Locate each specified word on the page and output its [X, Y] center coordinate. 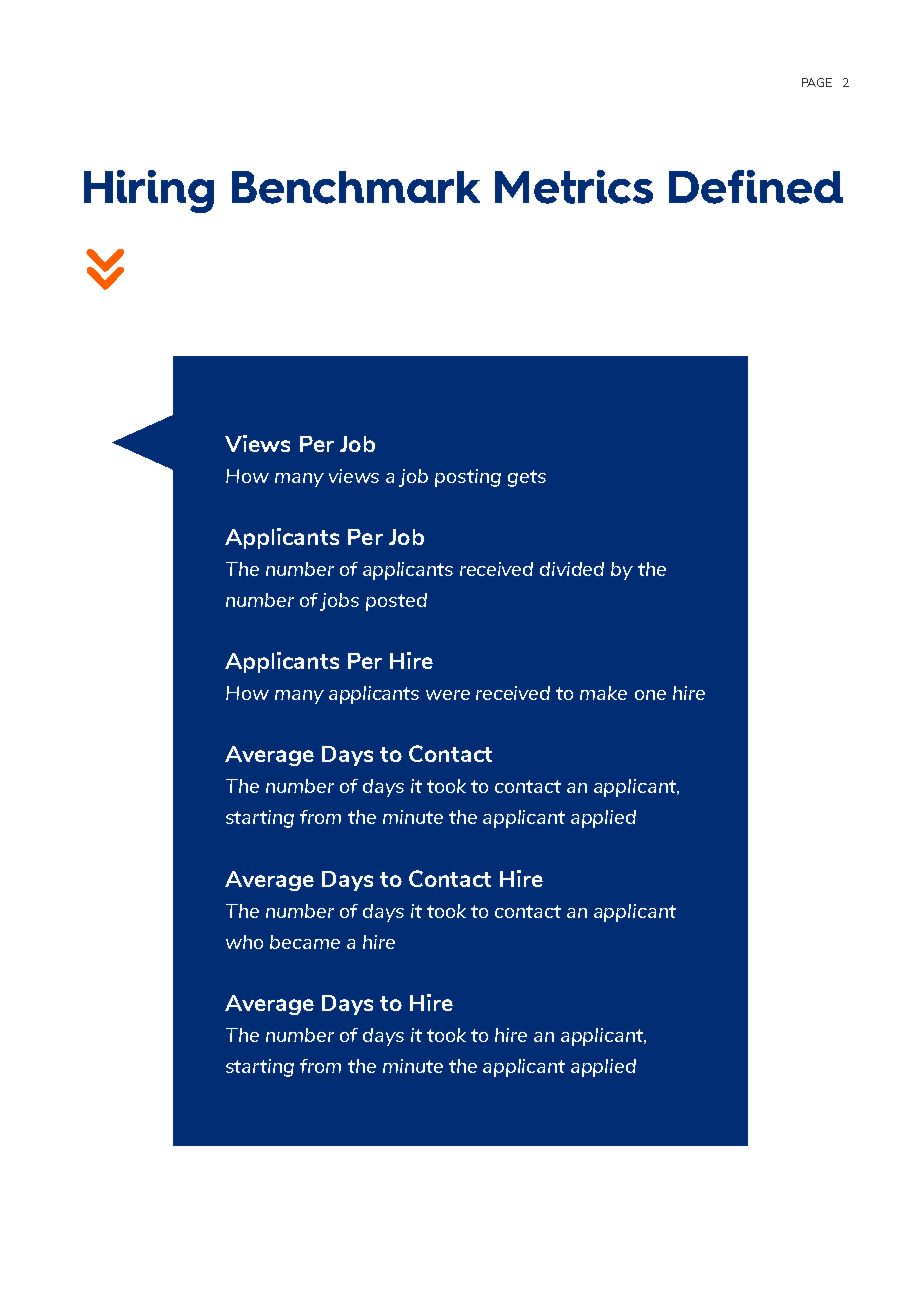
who [244, 942]
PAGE [817, 82]
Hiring [149, 191]
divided [572, 569]
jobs [339, 602]
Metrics [574, 187]
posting [468, 478]
